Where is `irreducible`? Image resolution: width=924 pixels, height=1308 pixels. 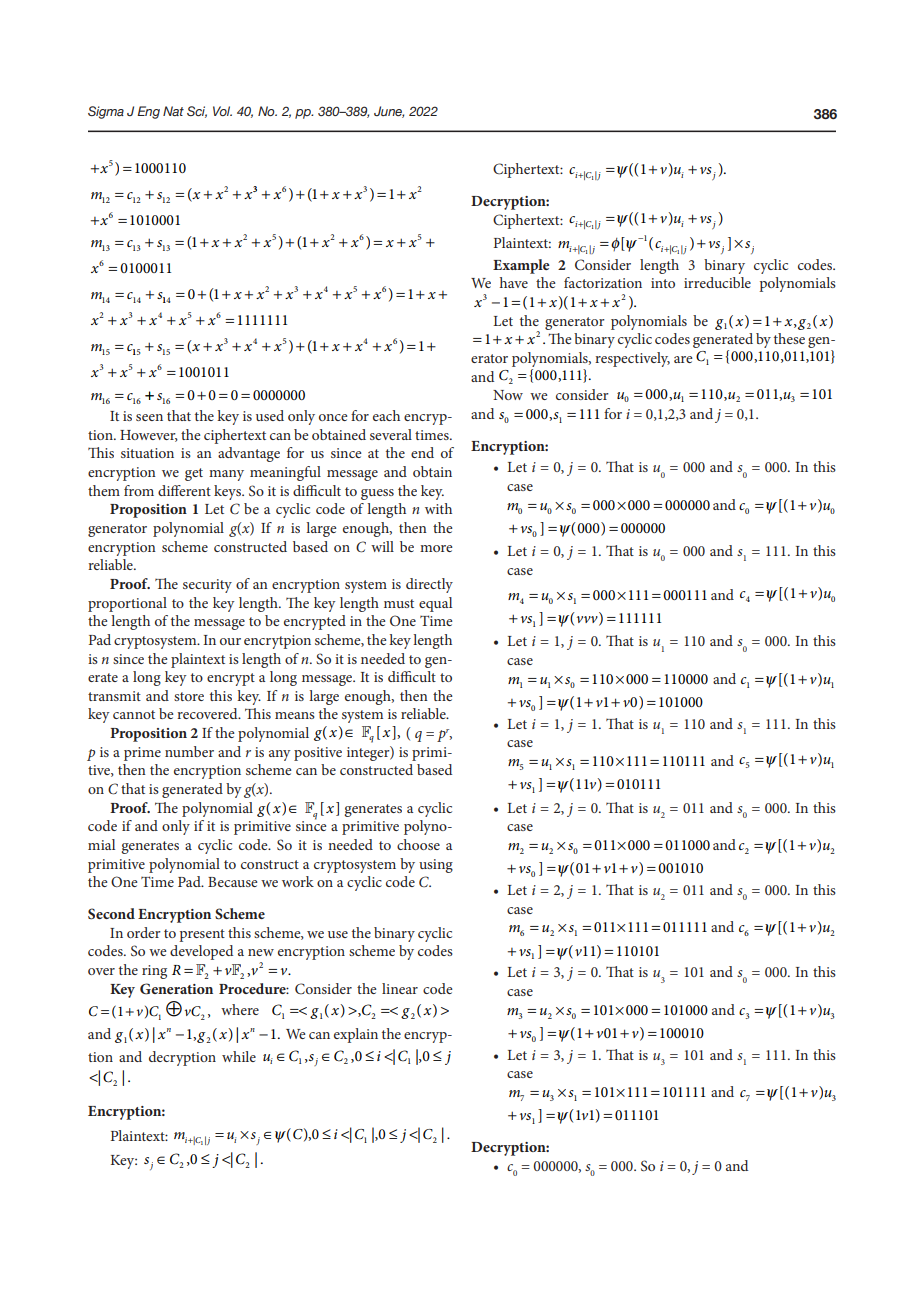
irreducible is located at coordinates (717, 282).
